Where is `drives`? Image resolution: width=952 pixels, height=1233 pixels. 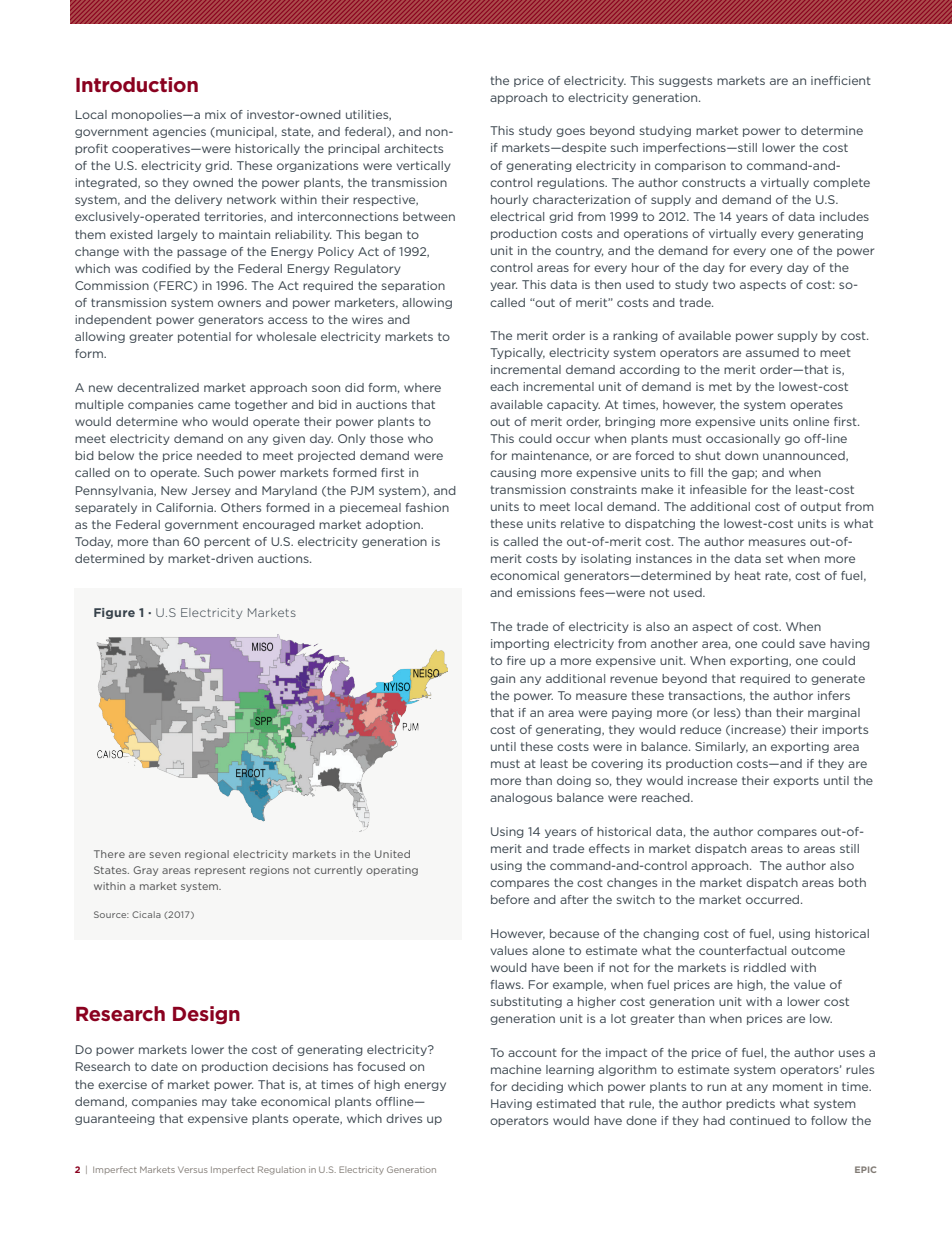
drives is located at coordinates (404, 1118).
